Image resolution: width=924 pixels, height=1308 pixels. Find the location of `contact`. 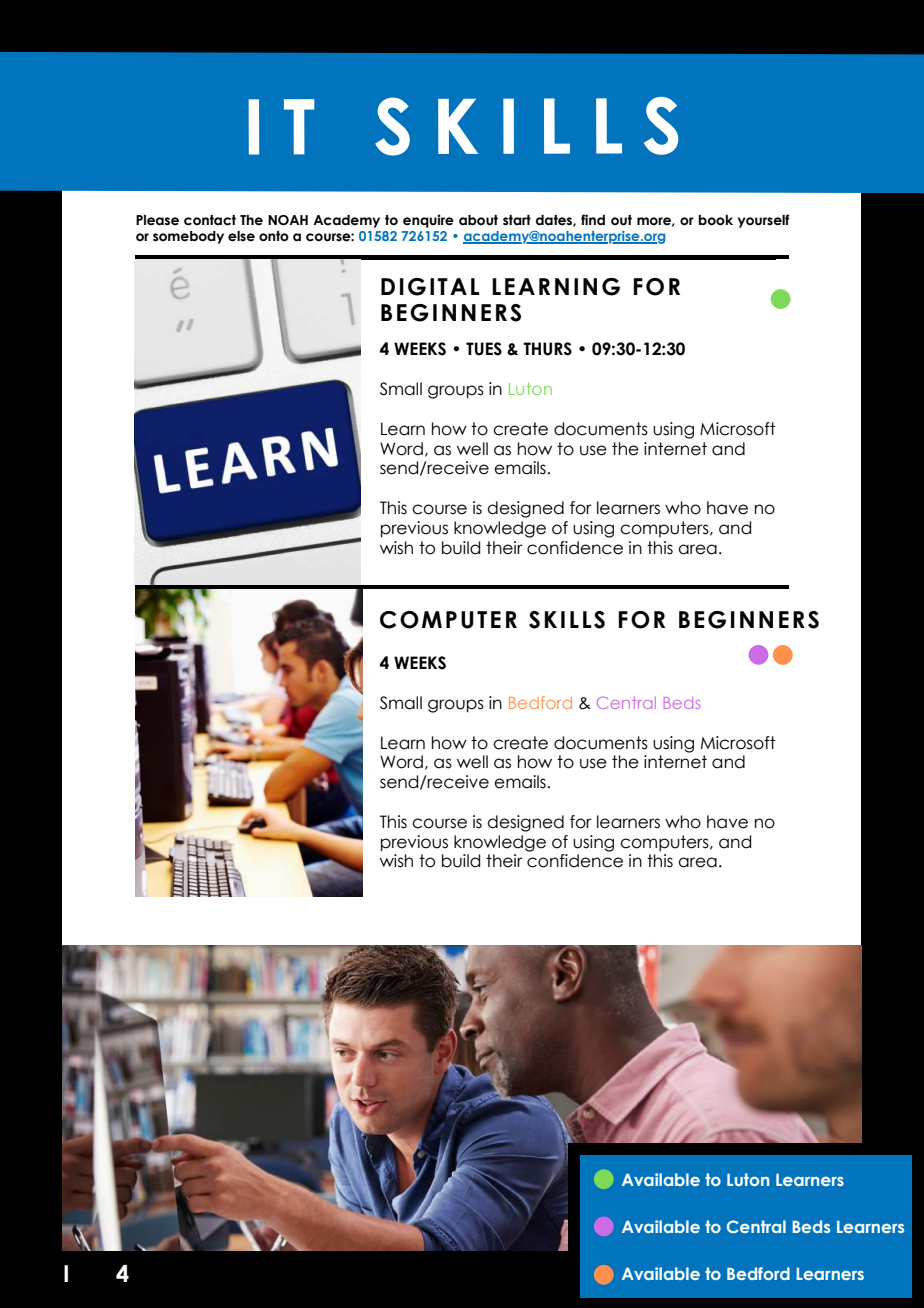

contact is located at coordinates (210, 220).
